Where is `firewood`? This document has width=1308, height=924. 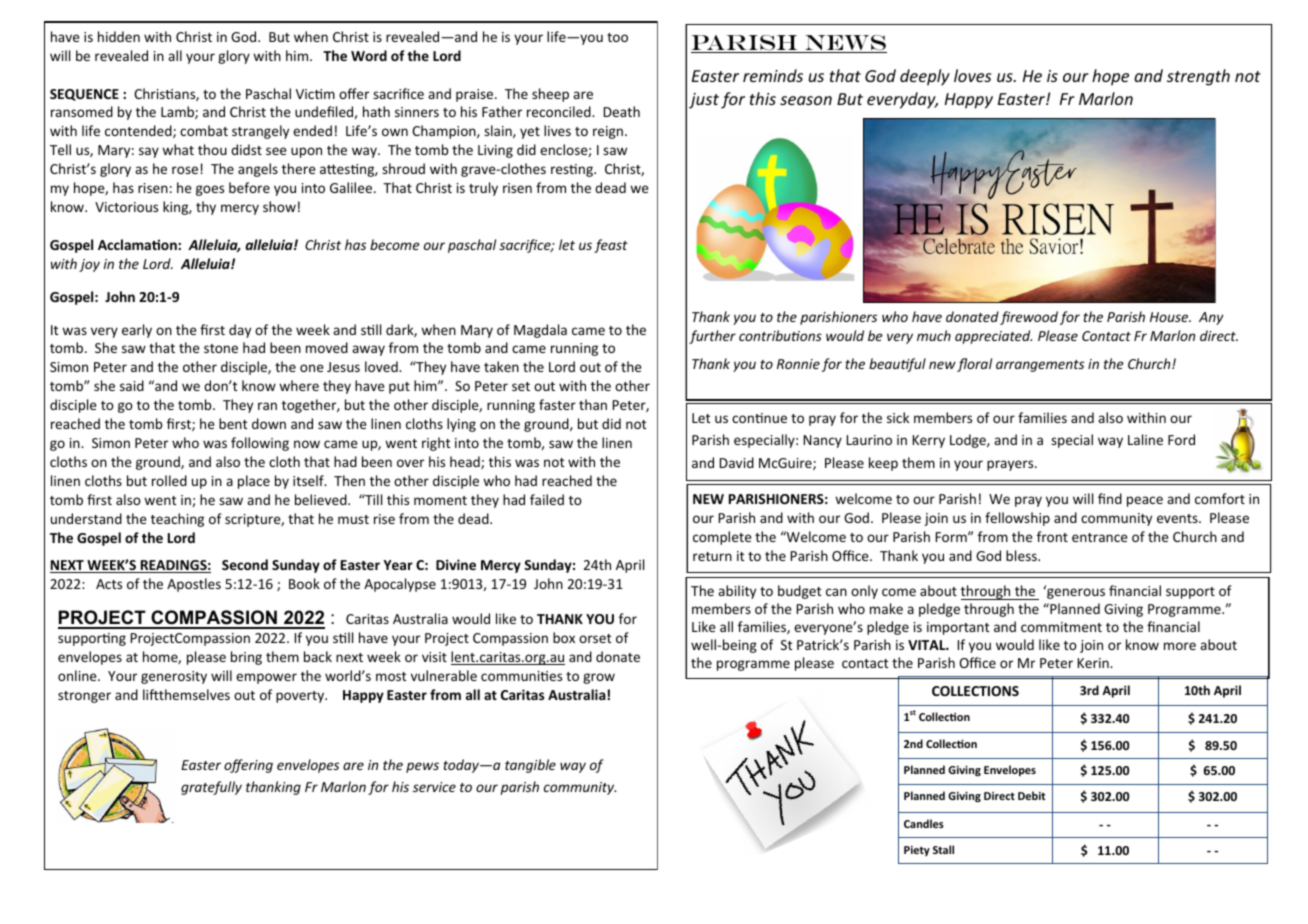 firewood is located at coordinates (1029, 318).
